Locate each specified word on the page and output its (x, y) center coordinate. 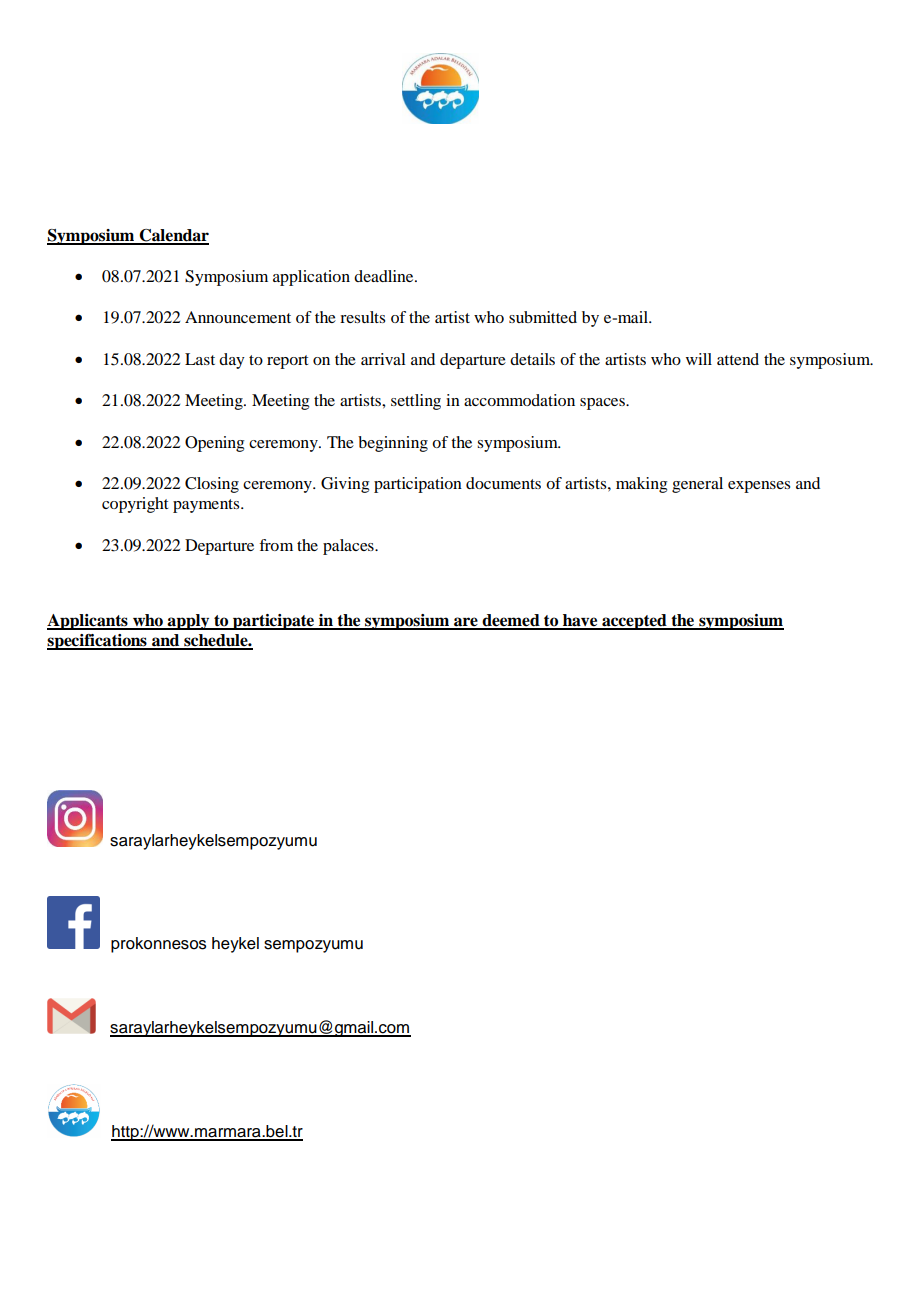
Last (200, 359)
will (699, 359)
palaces (349, 547)
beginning (393, 444)
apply (189, 622)
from (276, 545)
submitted (543, 317)
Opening (214, 444)
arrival (383, 359)
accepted (634, 622)
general (697, 485)
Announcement (238, 317)
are (466, 623)
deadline (385, 276)
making (641, 485)
